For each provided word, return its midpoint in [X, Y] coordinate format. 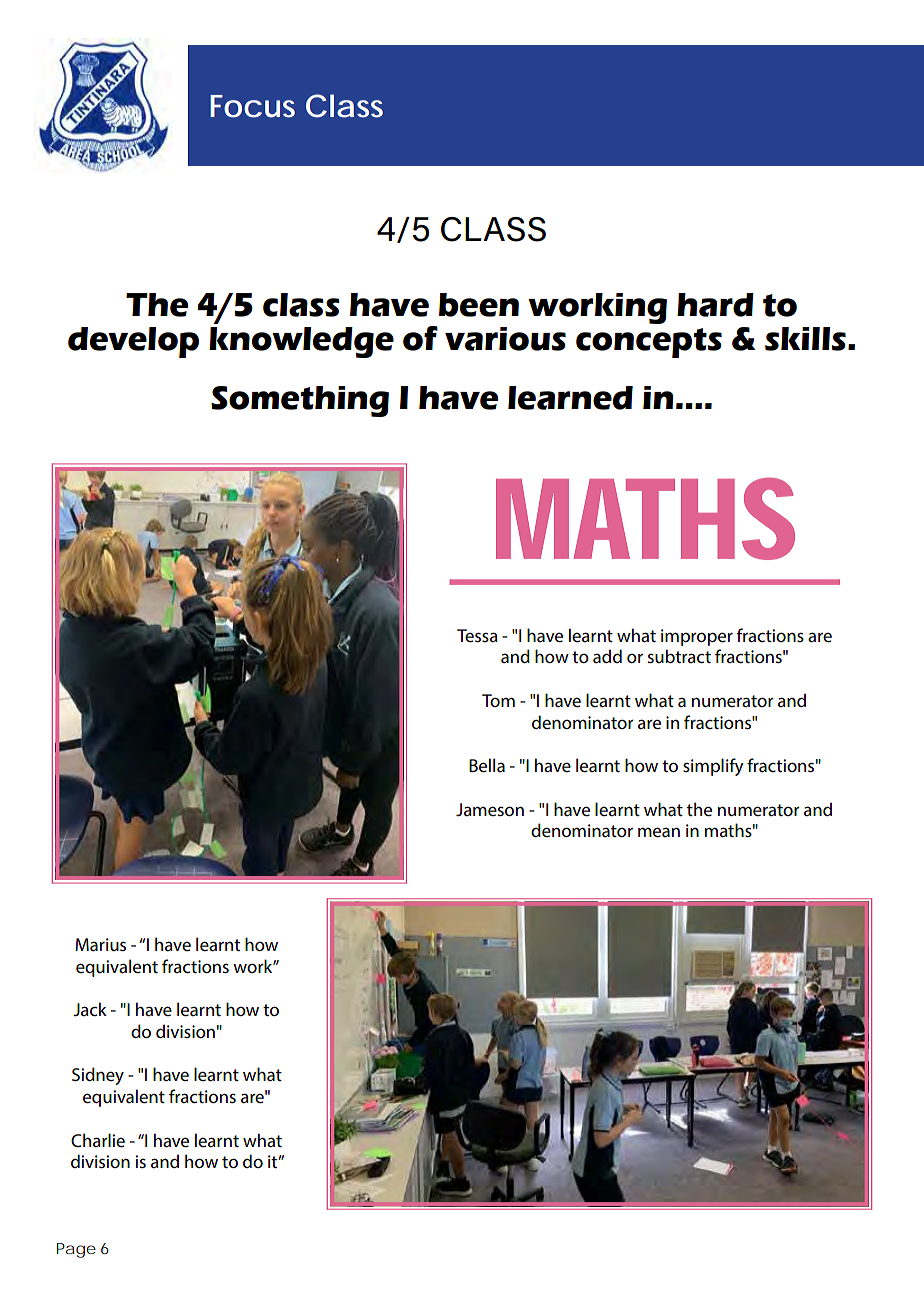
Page [76, 1250]
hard [715, 305]
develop [133, 342]
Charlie [98, 1140]
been [479, 305]
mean [659, 832]
